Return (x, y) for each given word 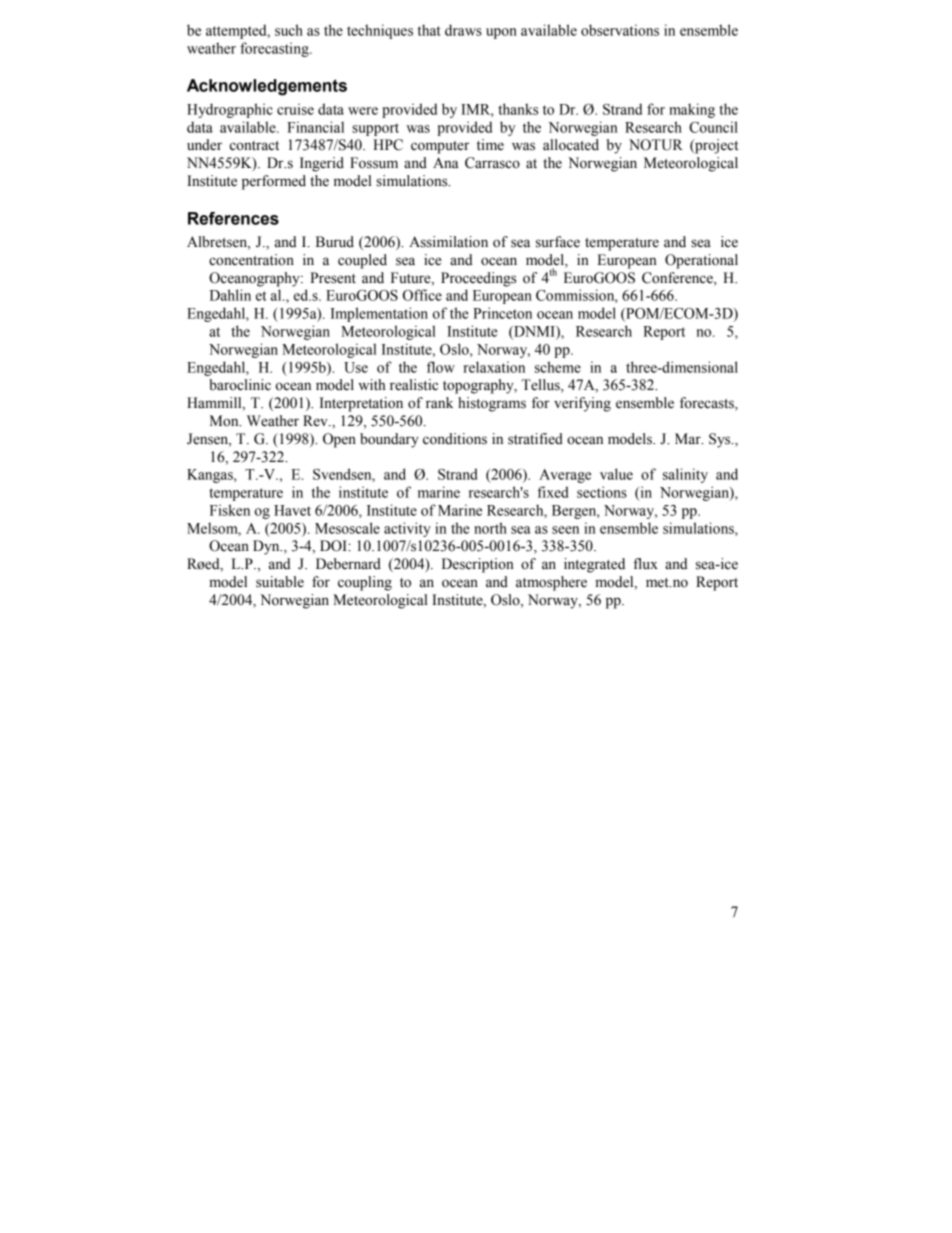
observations (620, 30)
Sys (721, 440)
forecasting (275, 49)
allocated (571, 145)
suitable (280, 582)
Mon (225, 421)
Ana (446, 162)
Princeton (502, 313)
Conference (678, 278)
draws (463, 30)
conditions (455, 439)
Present (333, 278)
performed (274, 182)
